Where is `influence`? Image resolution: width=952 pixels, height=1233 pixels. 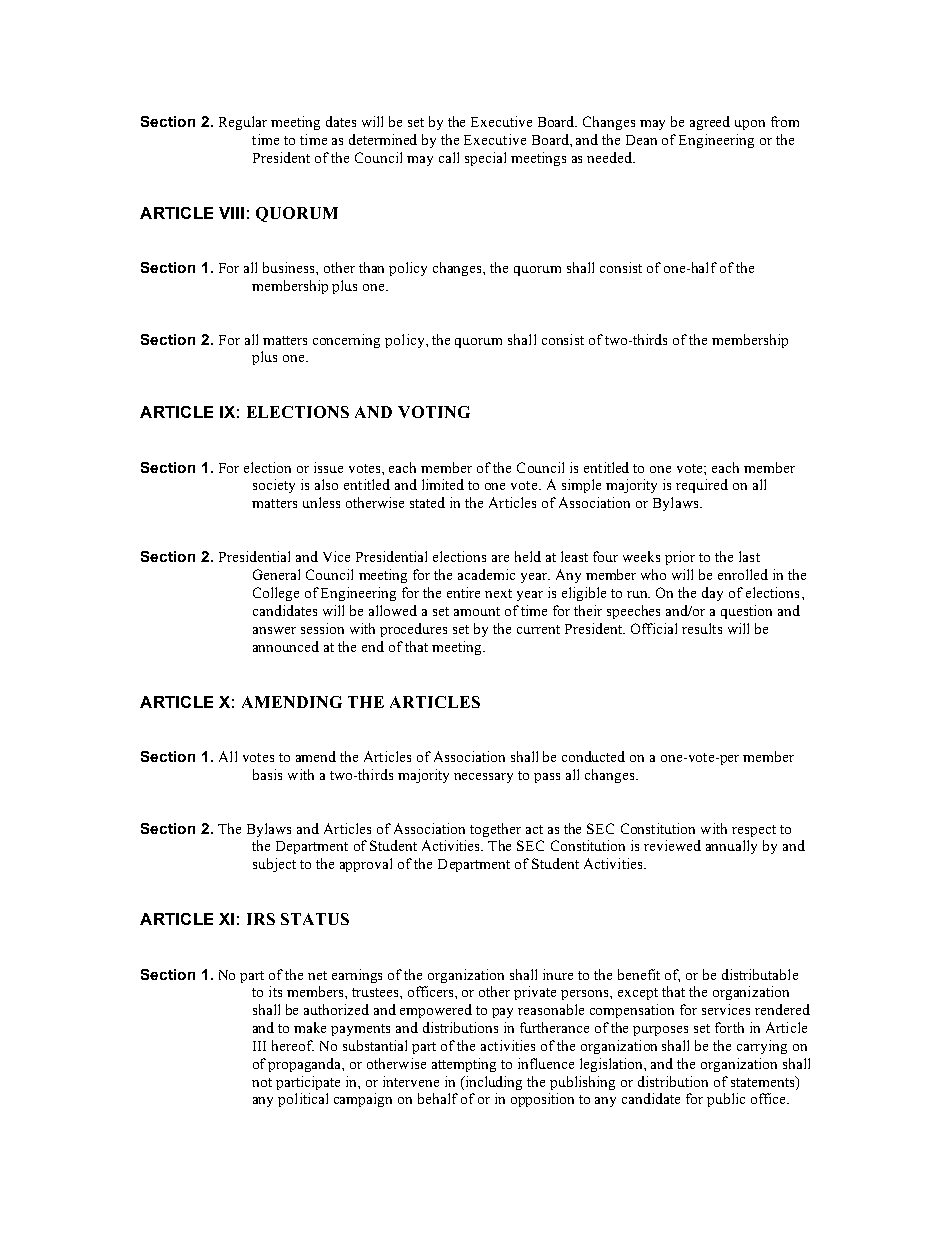 influence is located at coordinates (546, 1063).
